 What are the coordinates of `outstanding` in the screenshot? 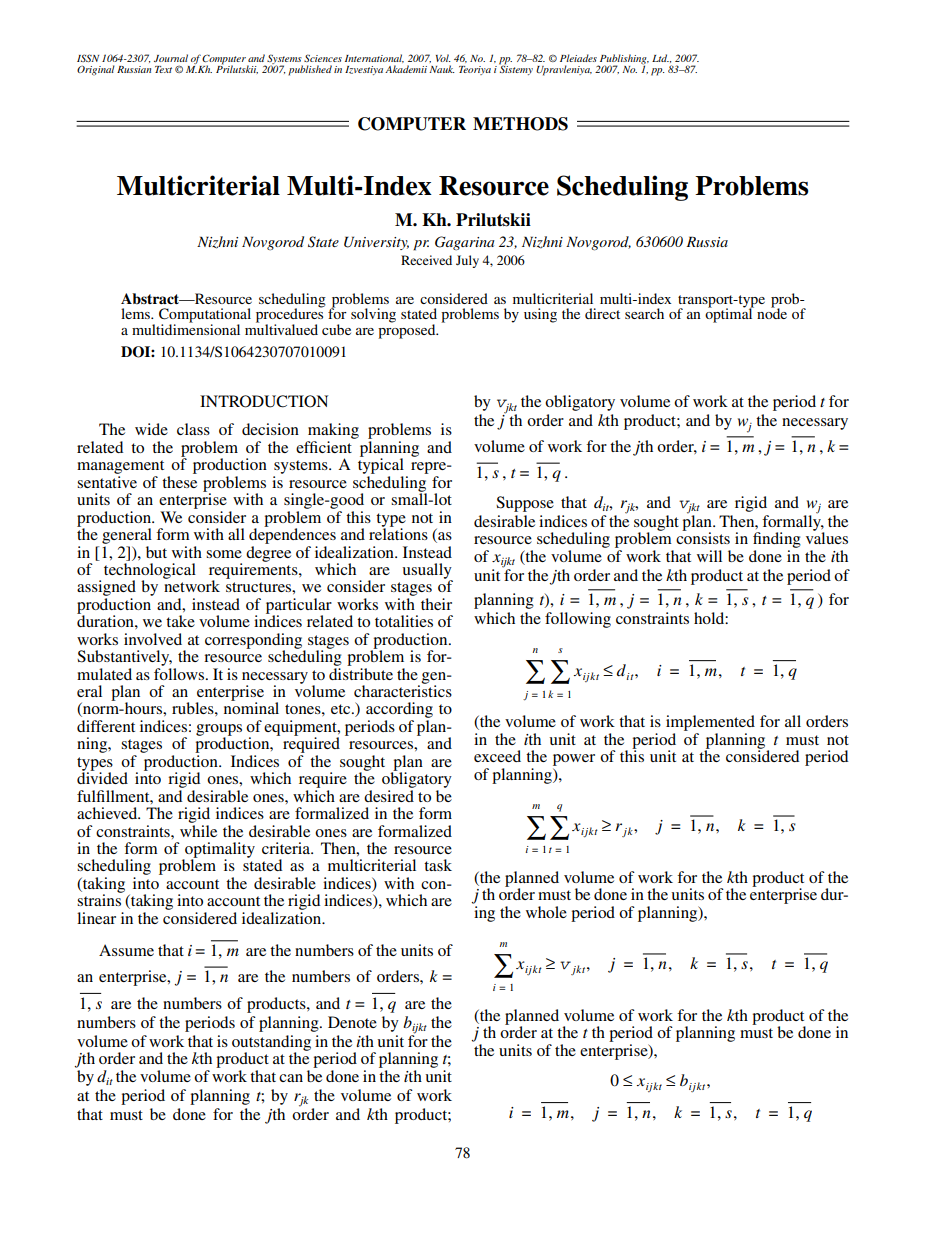 It's located at (271, 1044).
